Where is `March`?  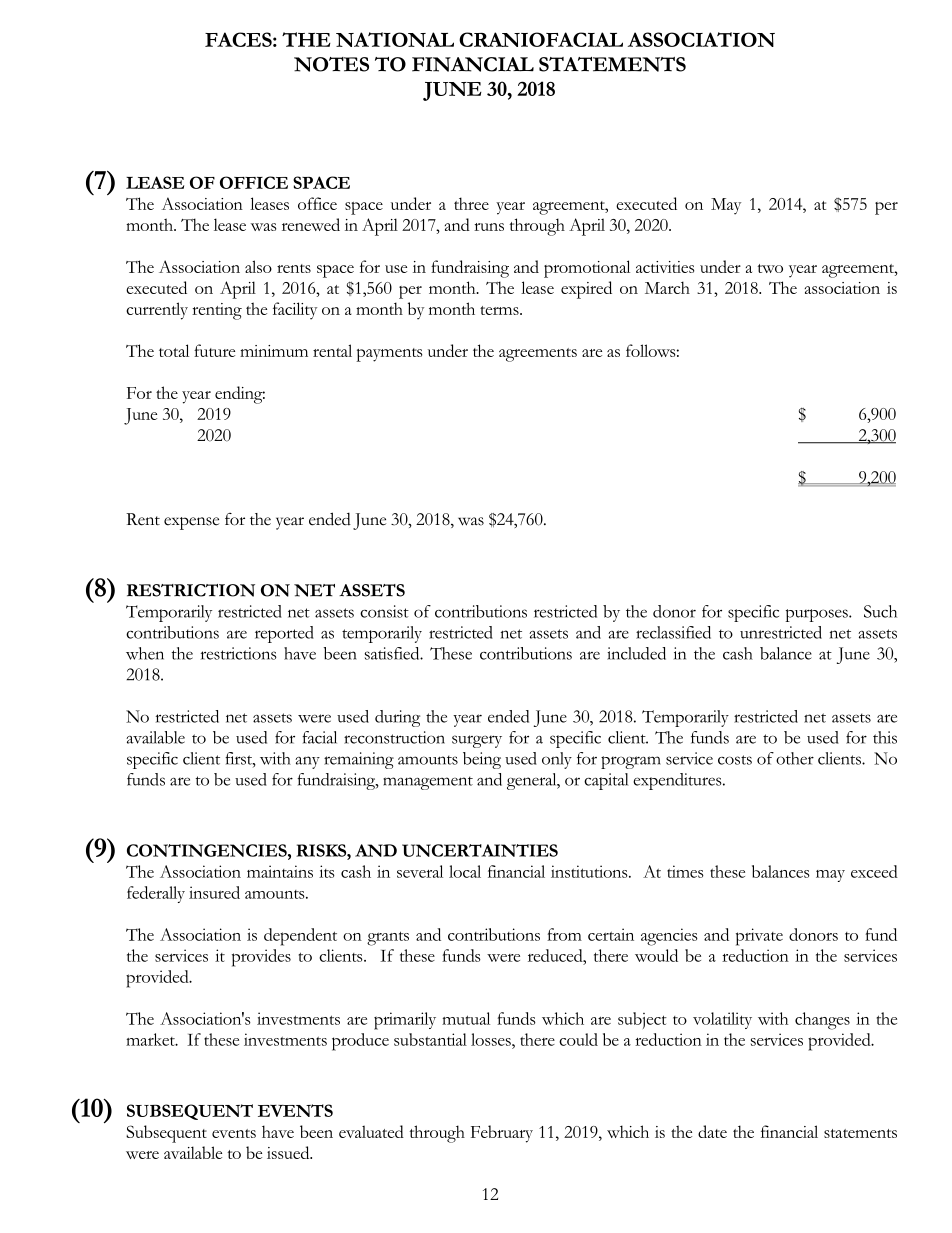
March is located at coordinates (667, 287).
